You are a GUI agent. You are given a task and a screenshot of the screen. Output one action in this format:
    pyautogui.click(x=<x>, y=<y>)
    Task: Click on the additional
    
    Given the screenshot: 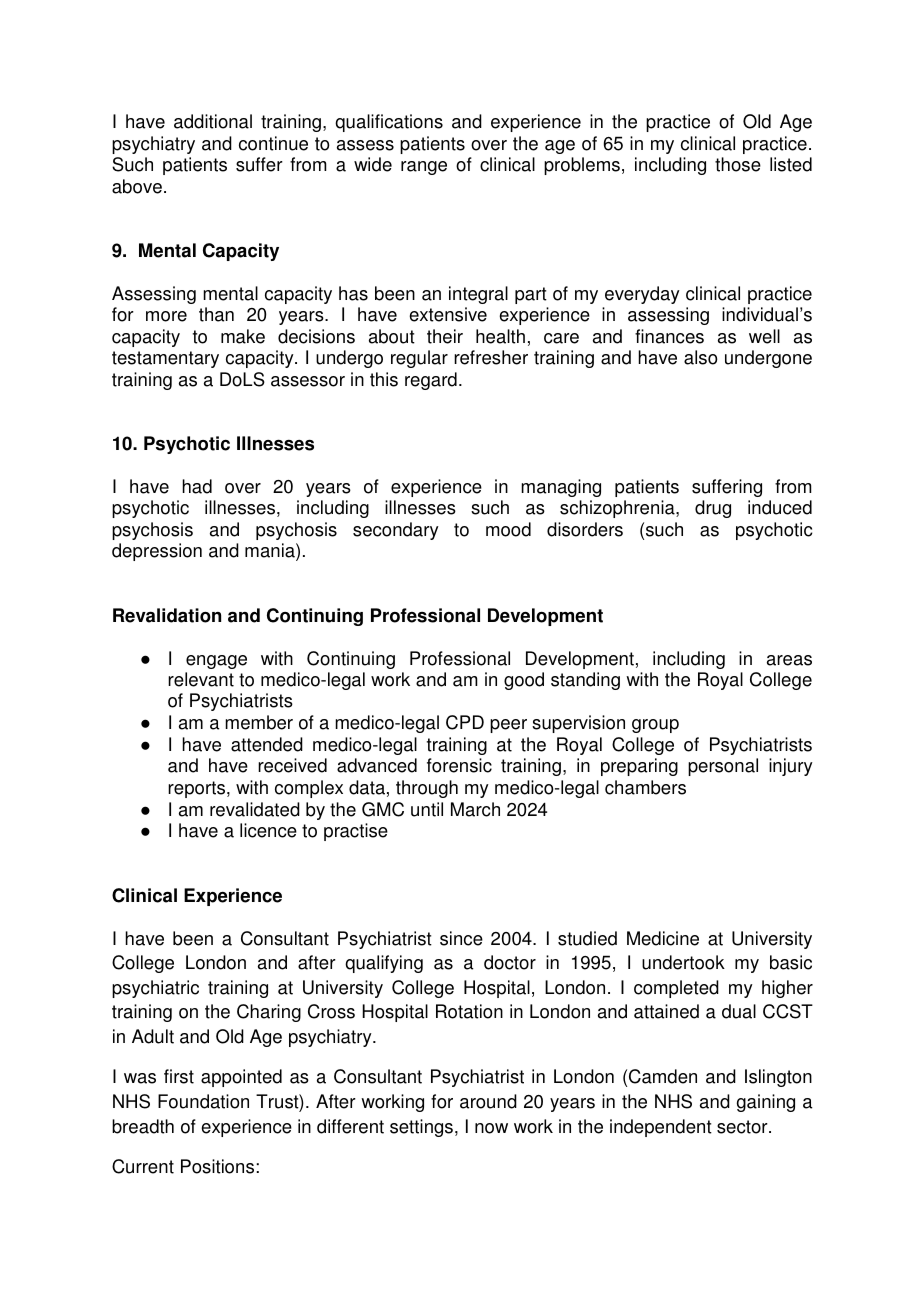 What is the action you would take?
    pyautogui.click(x=213, y=121)
